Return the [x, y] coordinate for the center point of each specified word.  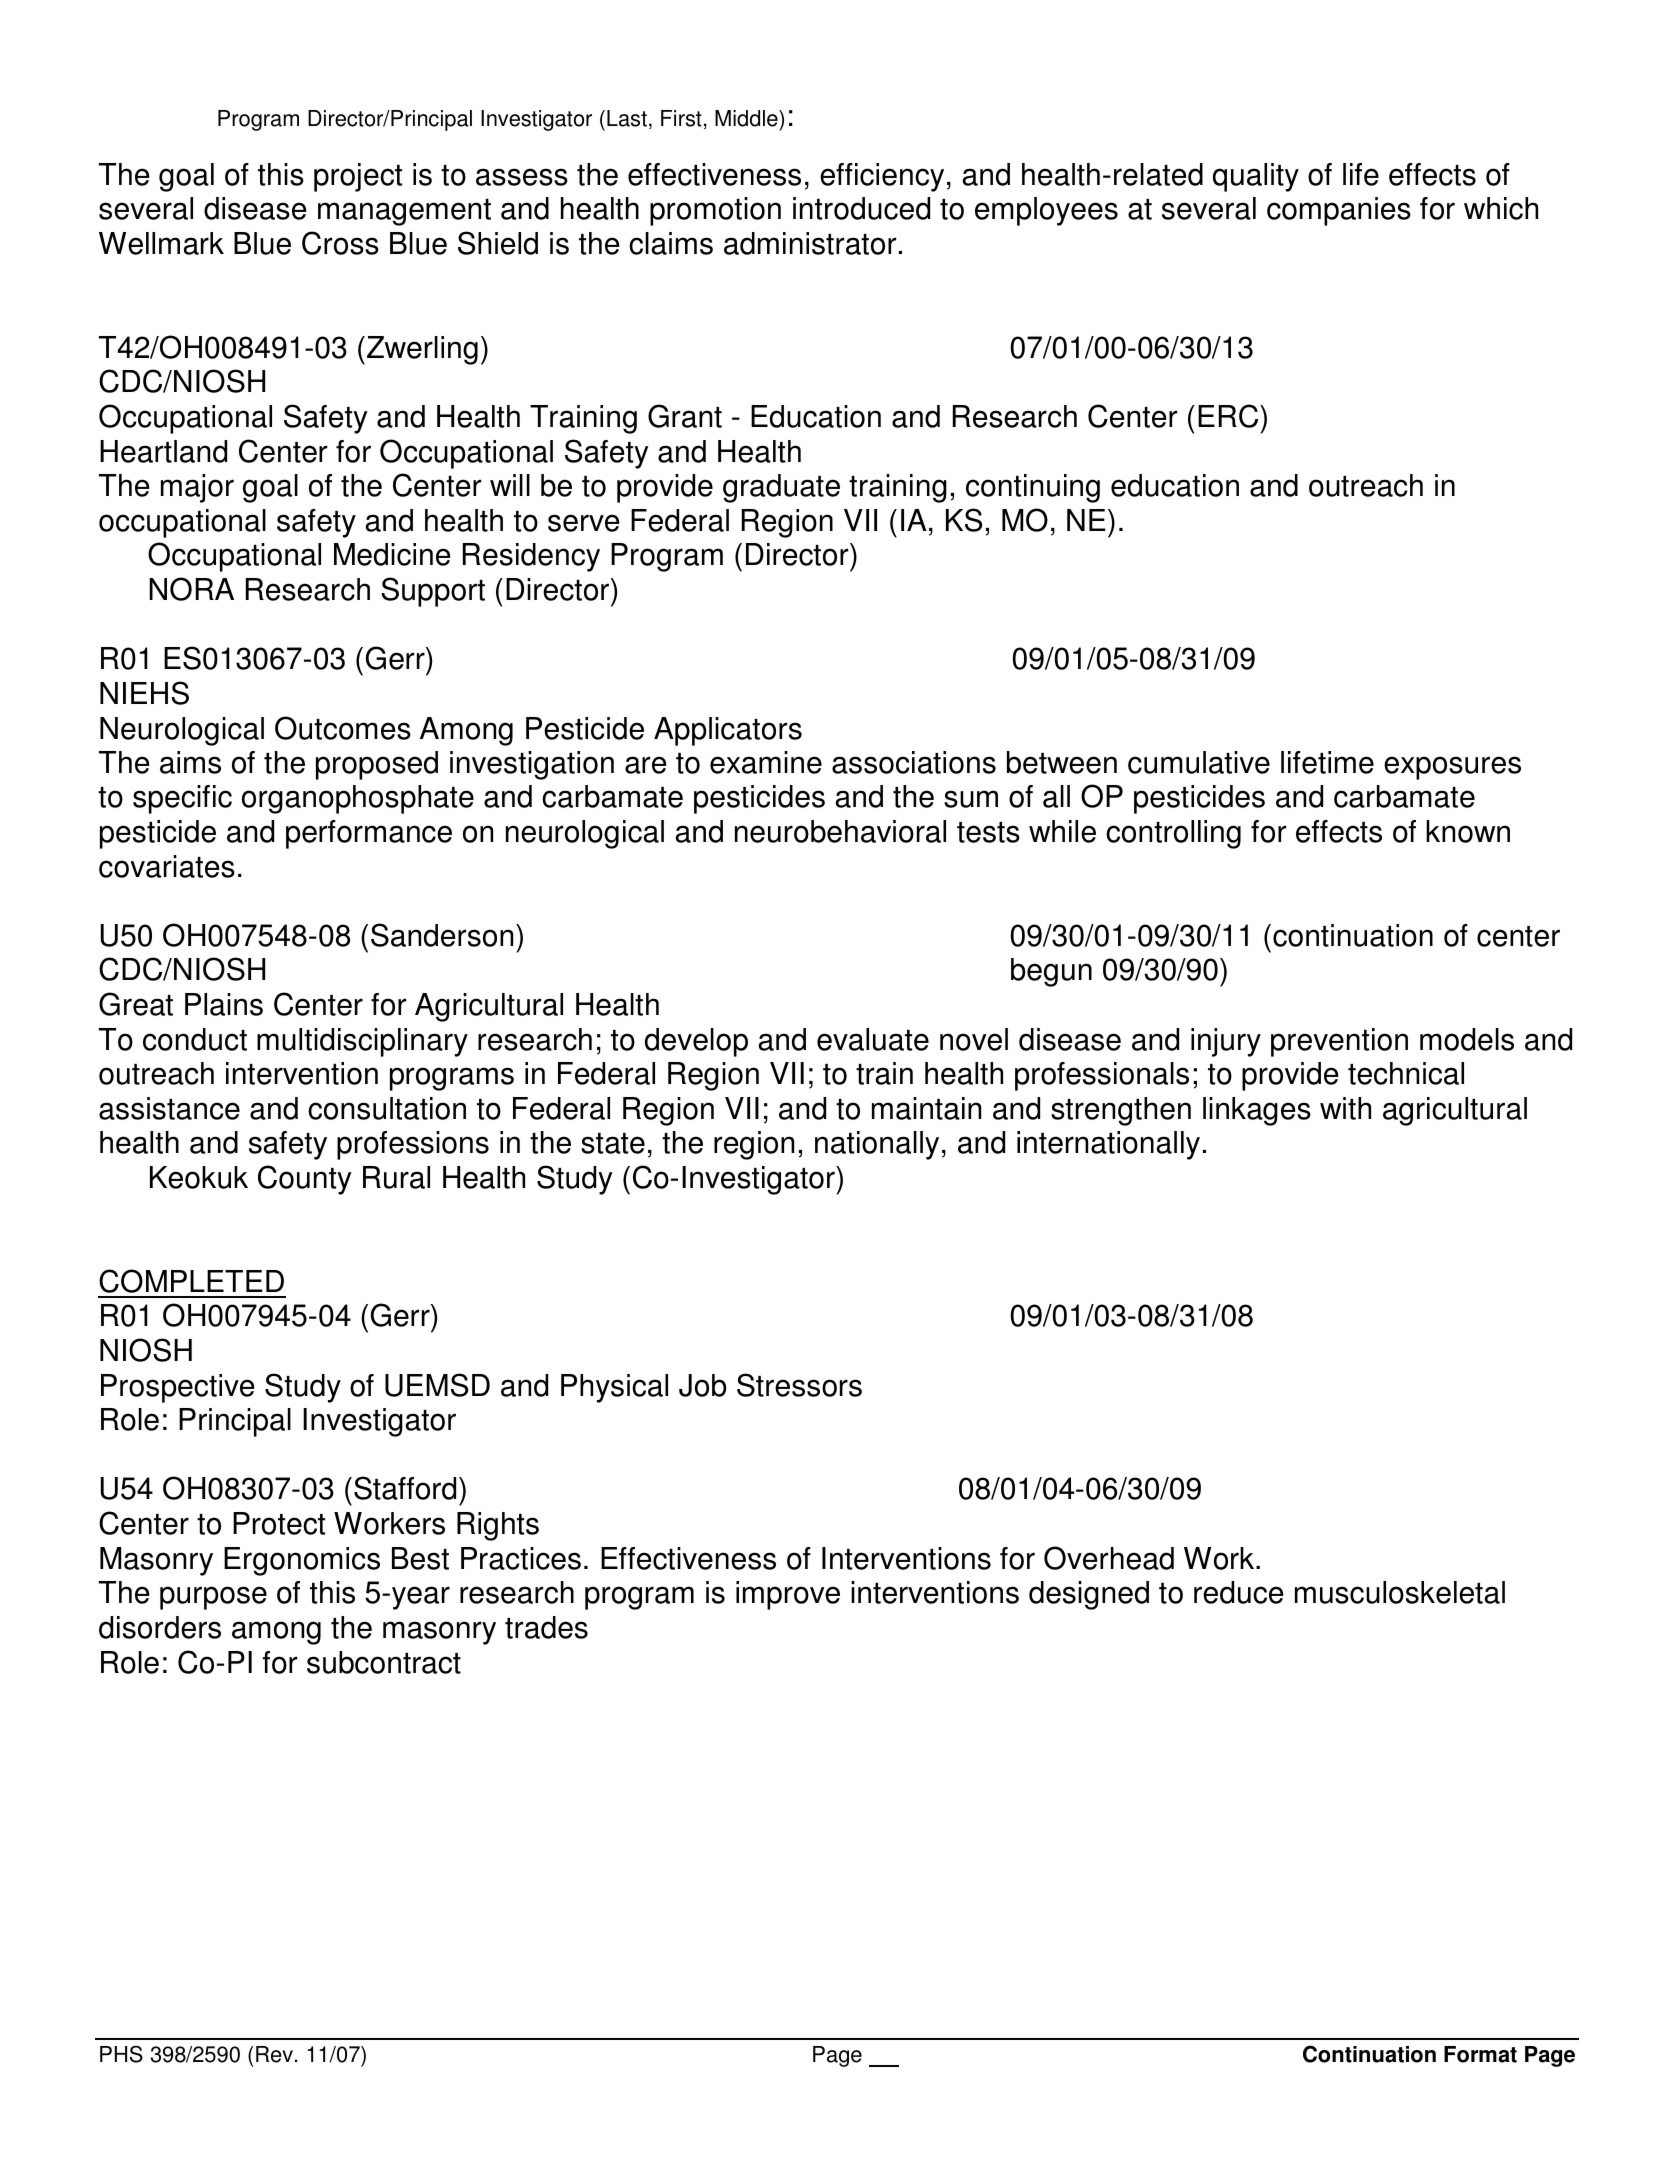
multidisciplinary [362, 1042]
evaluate [873, 1039]
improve [788, 1595]
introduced [861, 208]
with [1345, 1108]
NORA [191, 589]
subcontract [384, 1662]
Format [1480, 2054]
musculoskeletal [1400, 1592]
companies [1339, 211]
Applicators [728, 731]
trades [546, 1627]
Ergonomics [302, 1561]
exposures [1452, 768]
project [358, 177]
